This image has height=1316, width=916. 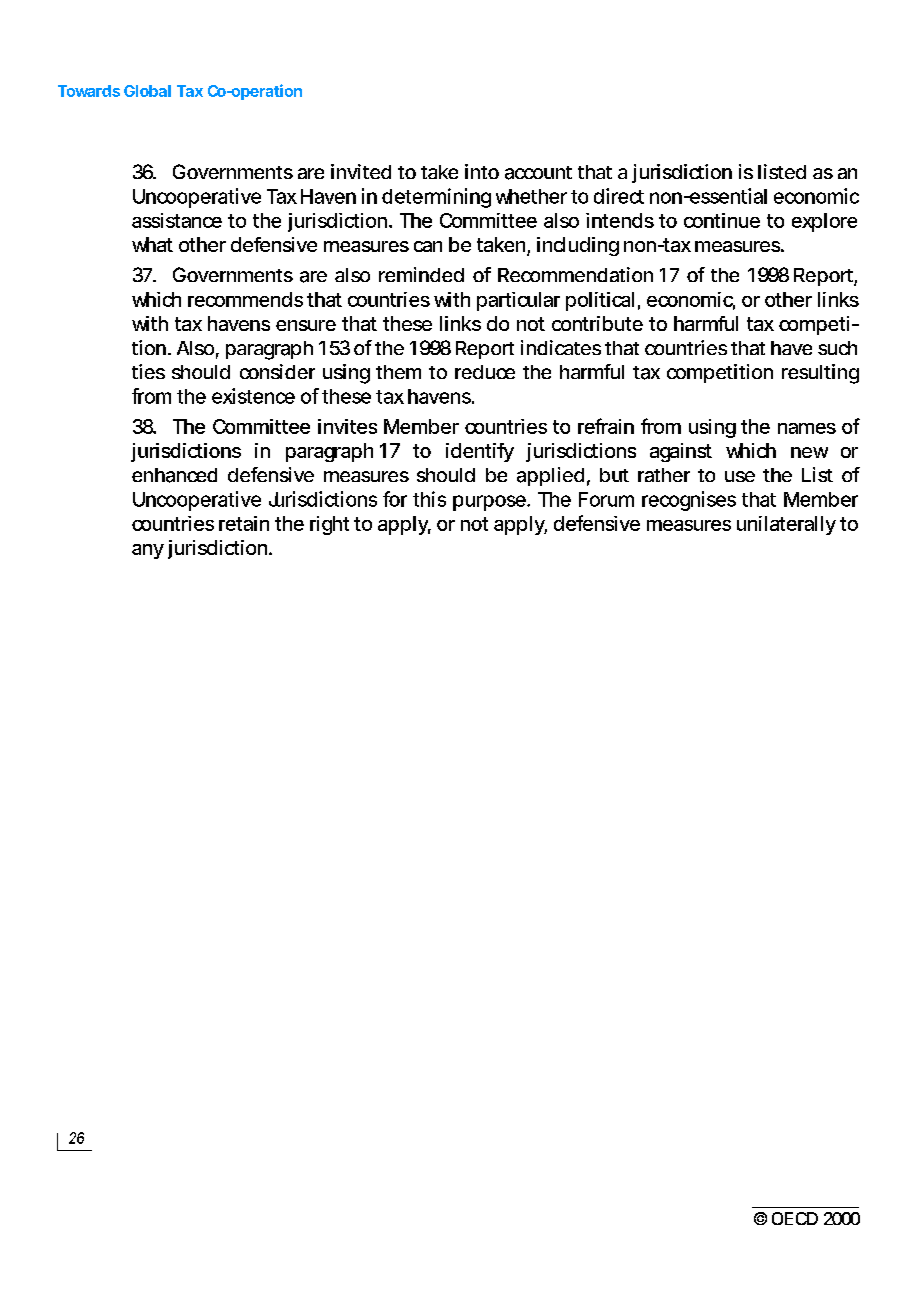 What do you see at coordinates (740, 476) in the image?
I see `use` at bounding box center [740, 476].
